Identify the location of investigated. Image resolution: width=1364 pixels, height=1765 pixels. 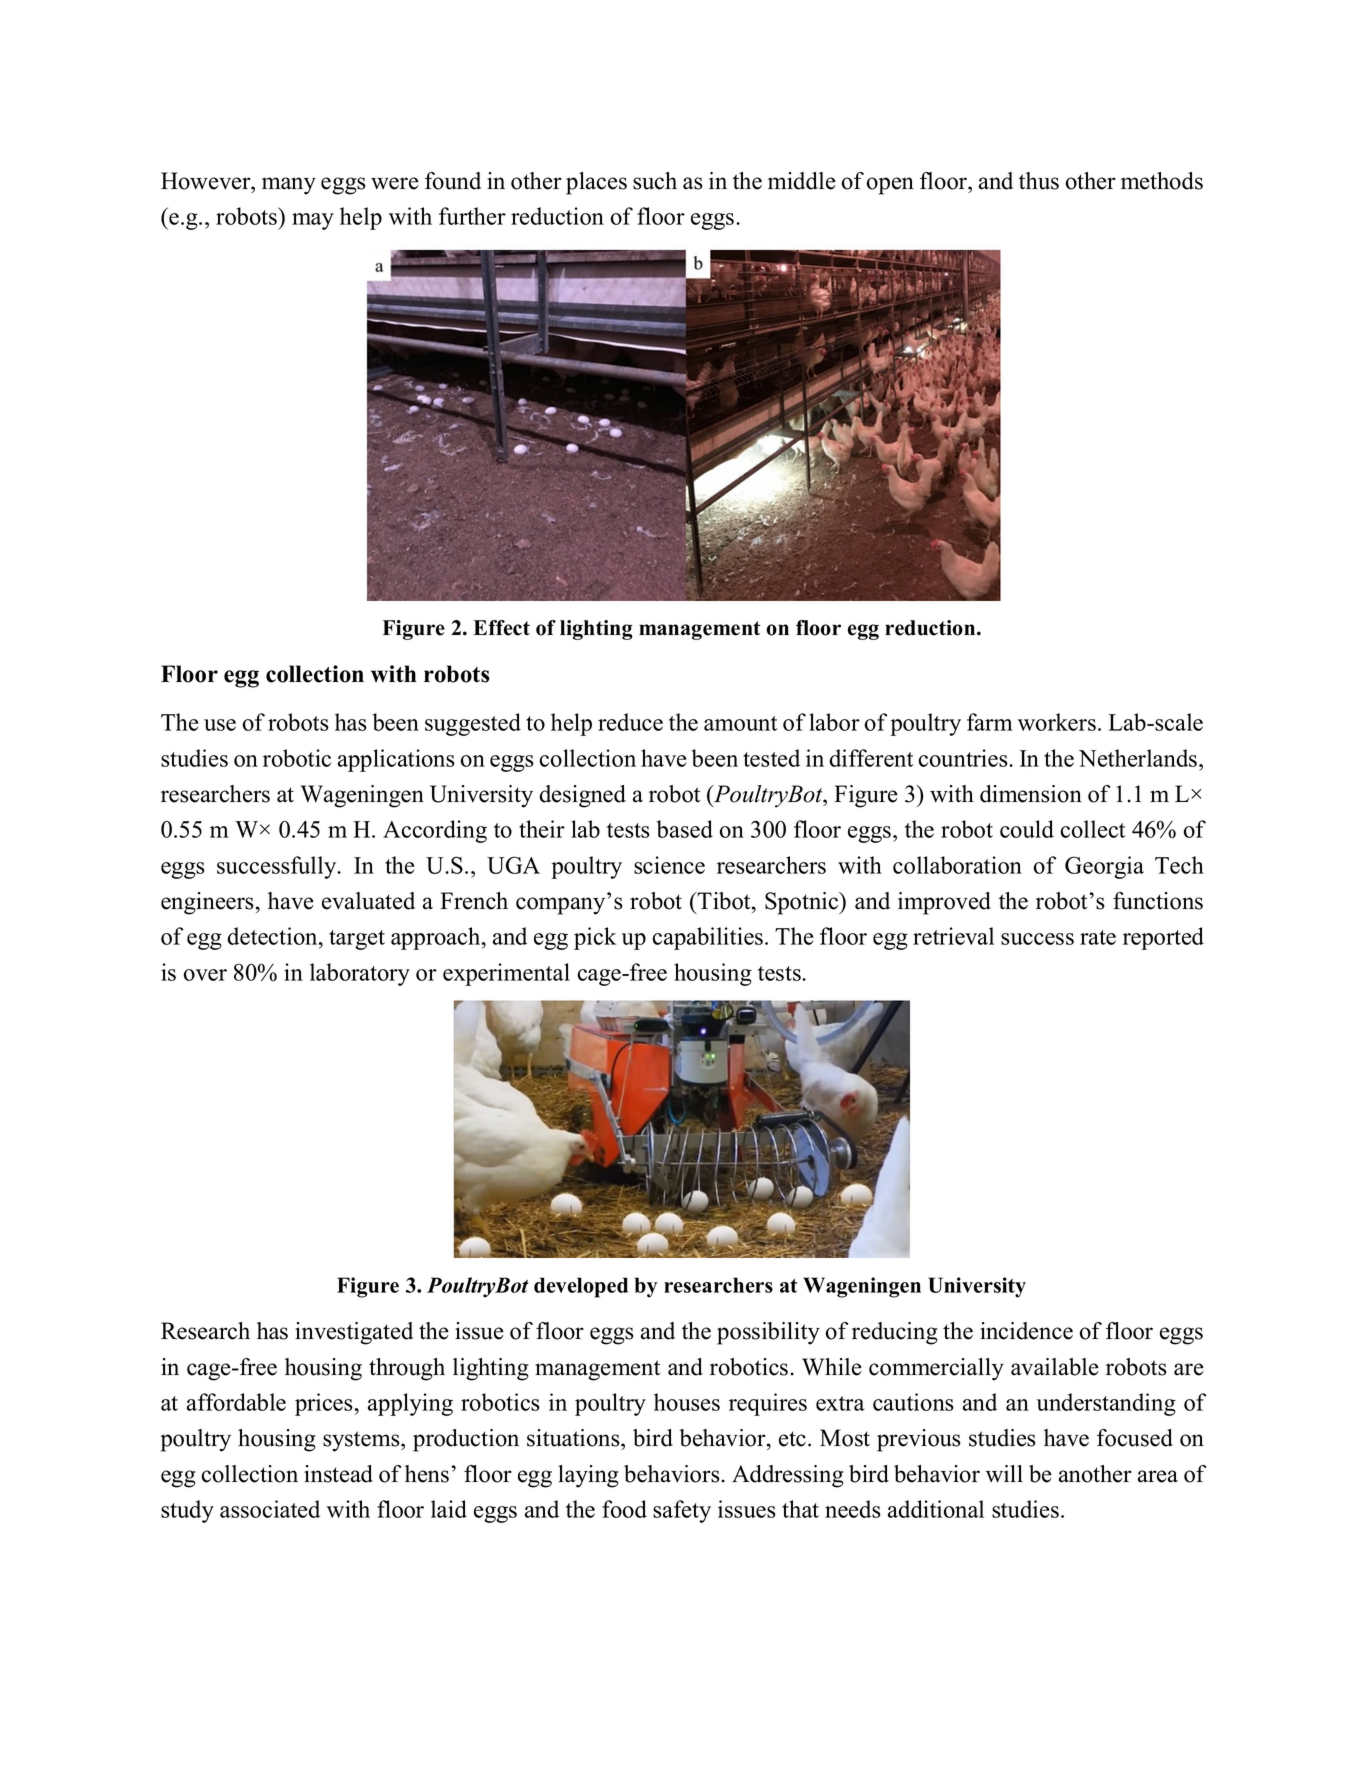
(354, 1333).
